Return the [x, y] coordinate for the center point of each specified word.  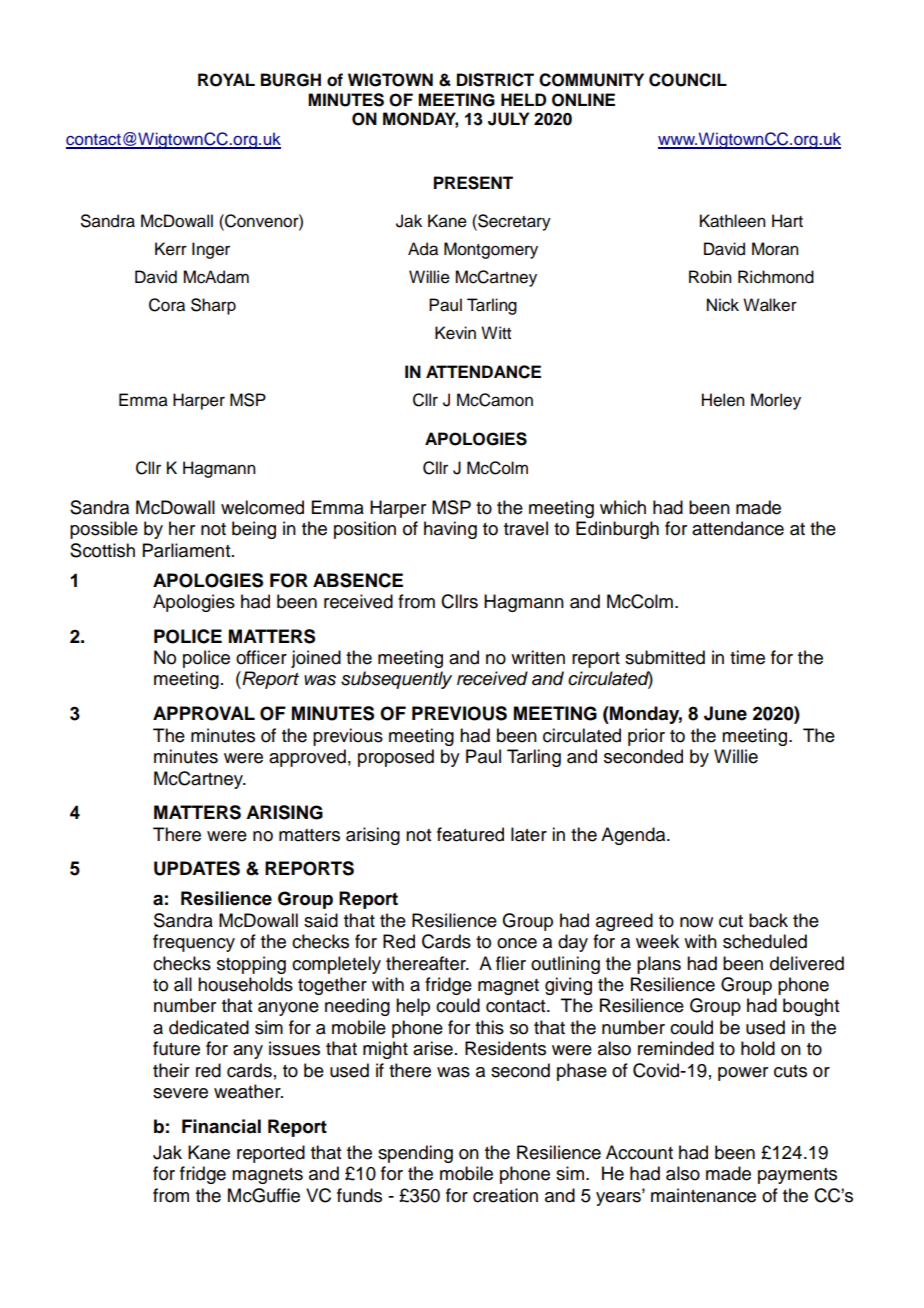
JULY [508, 119]
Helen [723, 400]
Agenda [634, 836]
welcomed [262, 507]
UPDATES [197, 868]
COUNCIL [688, 80]
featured [470, 834]
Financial [221, 1126]
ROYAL [226, 80]
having [450, 530]
